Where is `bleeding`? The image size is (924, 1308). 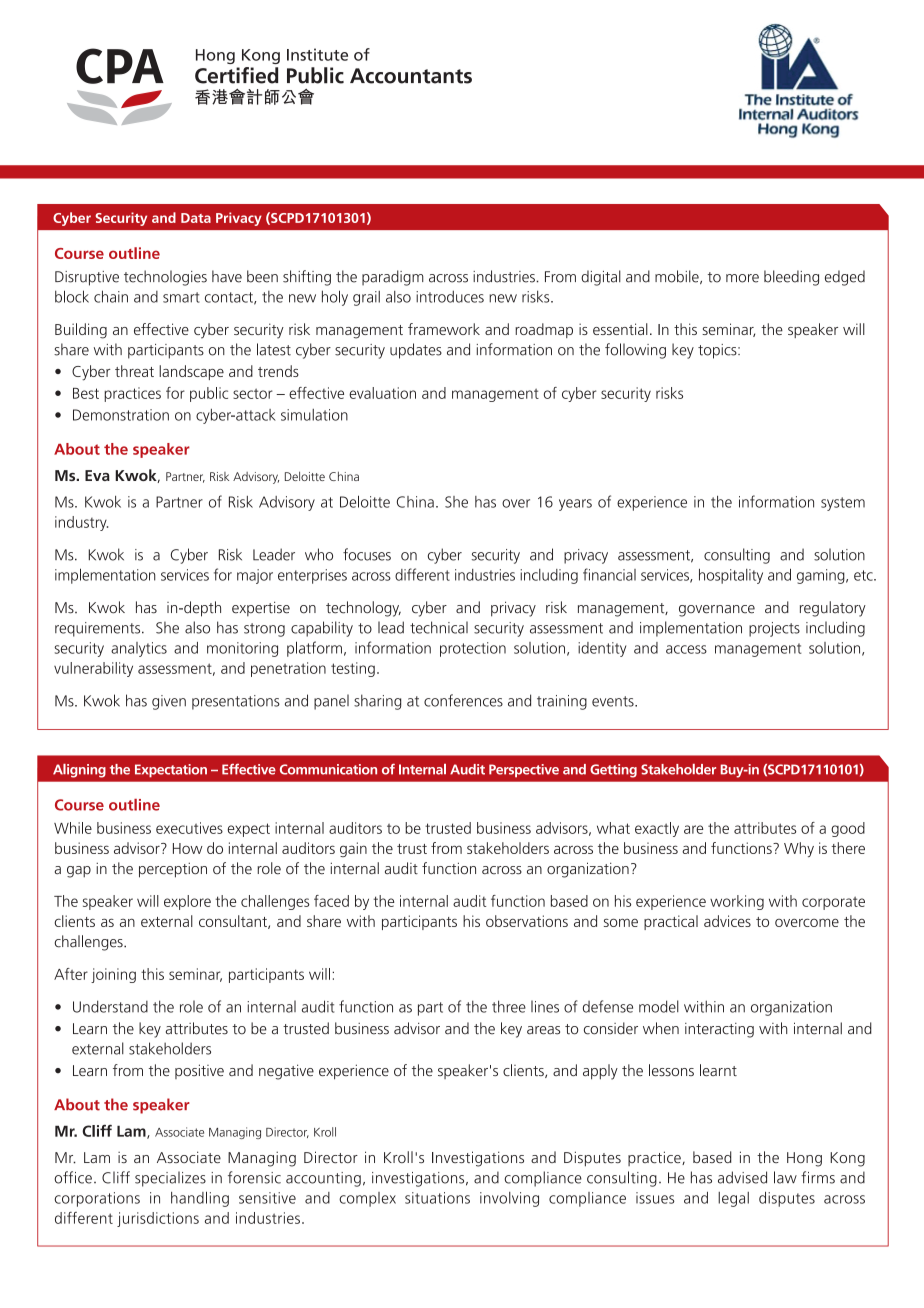 bleeding is located at coordinates (791, 278).
